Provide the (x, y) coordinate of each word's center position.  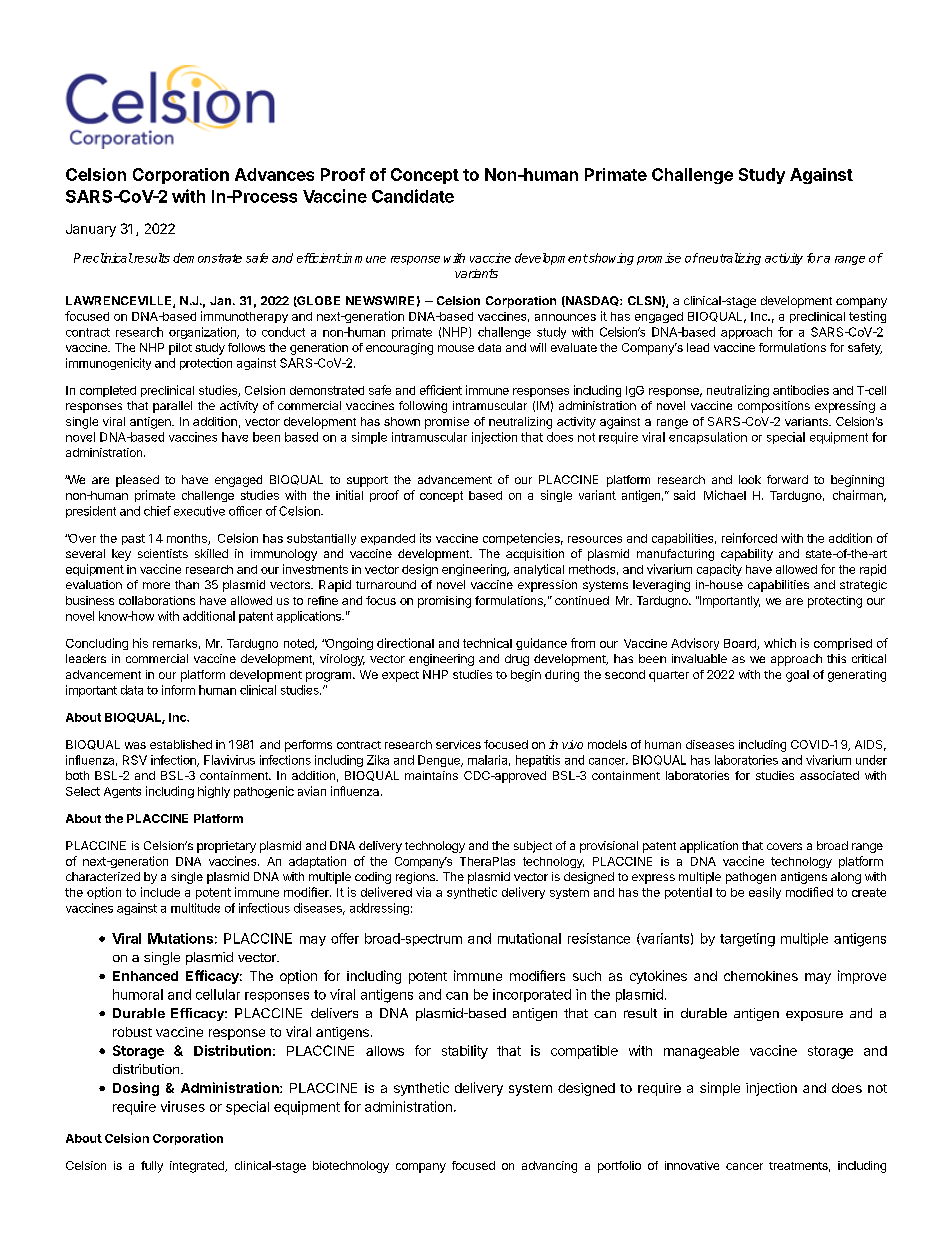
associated (829, 775)
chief (157, 511)
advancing (549, 1167)
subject (533, 847)
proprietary (226, 847)
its (425, 538)
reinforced (749, 538)
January (91, 230)
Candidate (413, 196)
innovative (692, 1165)
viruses (183, 1106)
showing (610, 259)
